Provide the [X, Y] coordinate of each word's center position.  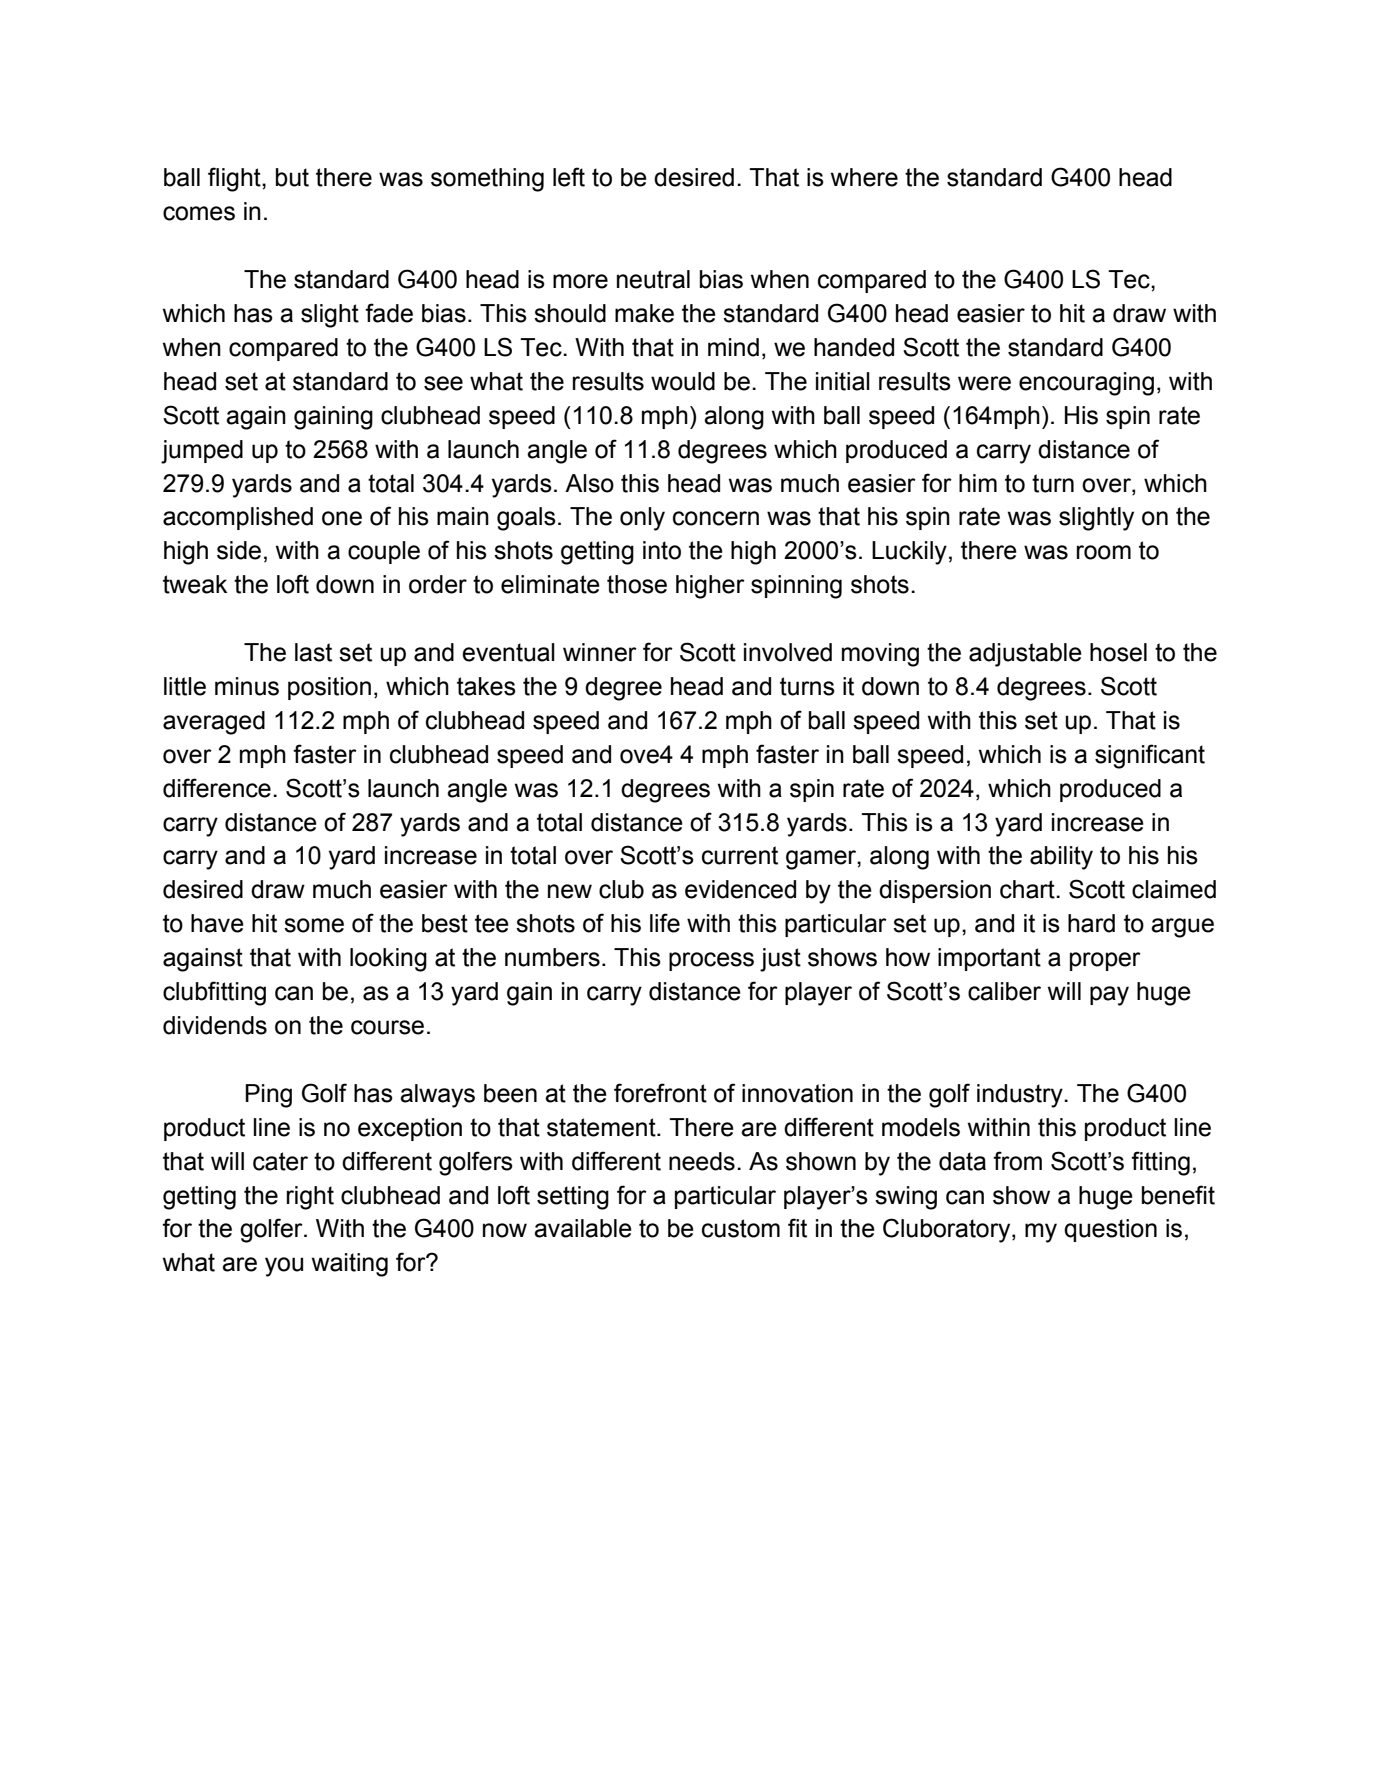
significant [1150, 756]
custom [741, 1228]
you [284, 1267]
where [864, 177]
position [329, 688]
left [569, 177]
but [292, 177]
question [1110, 1230]
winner [600, 652]
